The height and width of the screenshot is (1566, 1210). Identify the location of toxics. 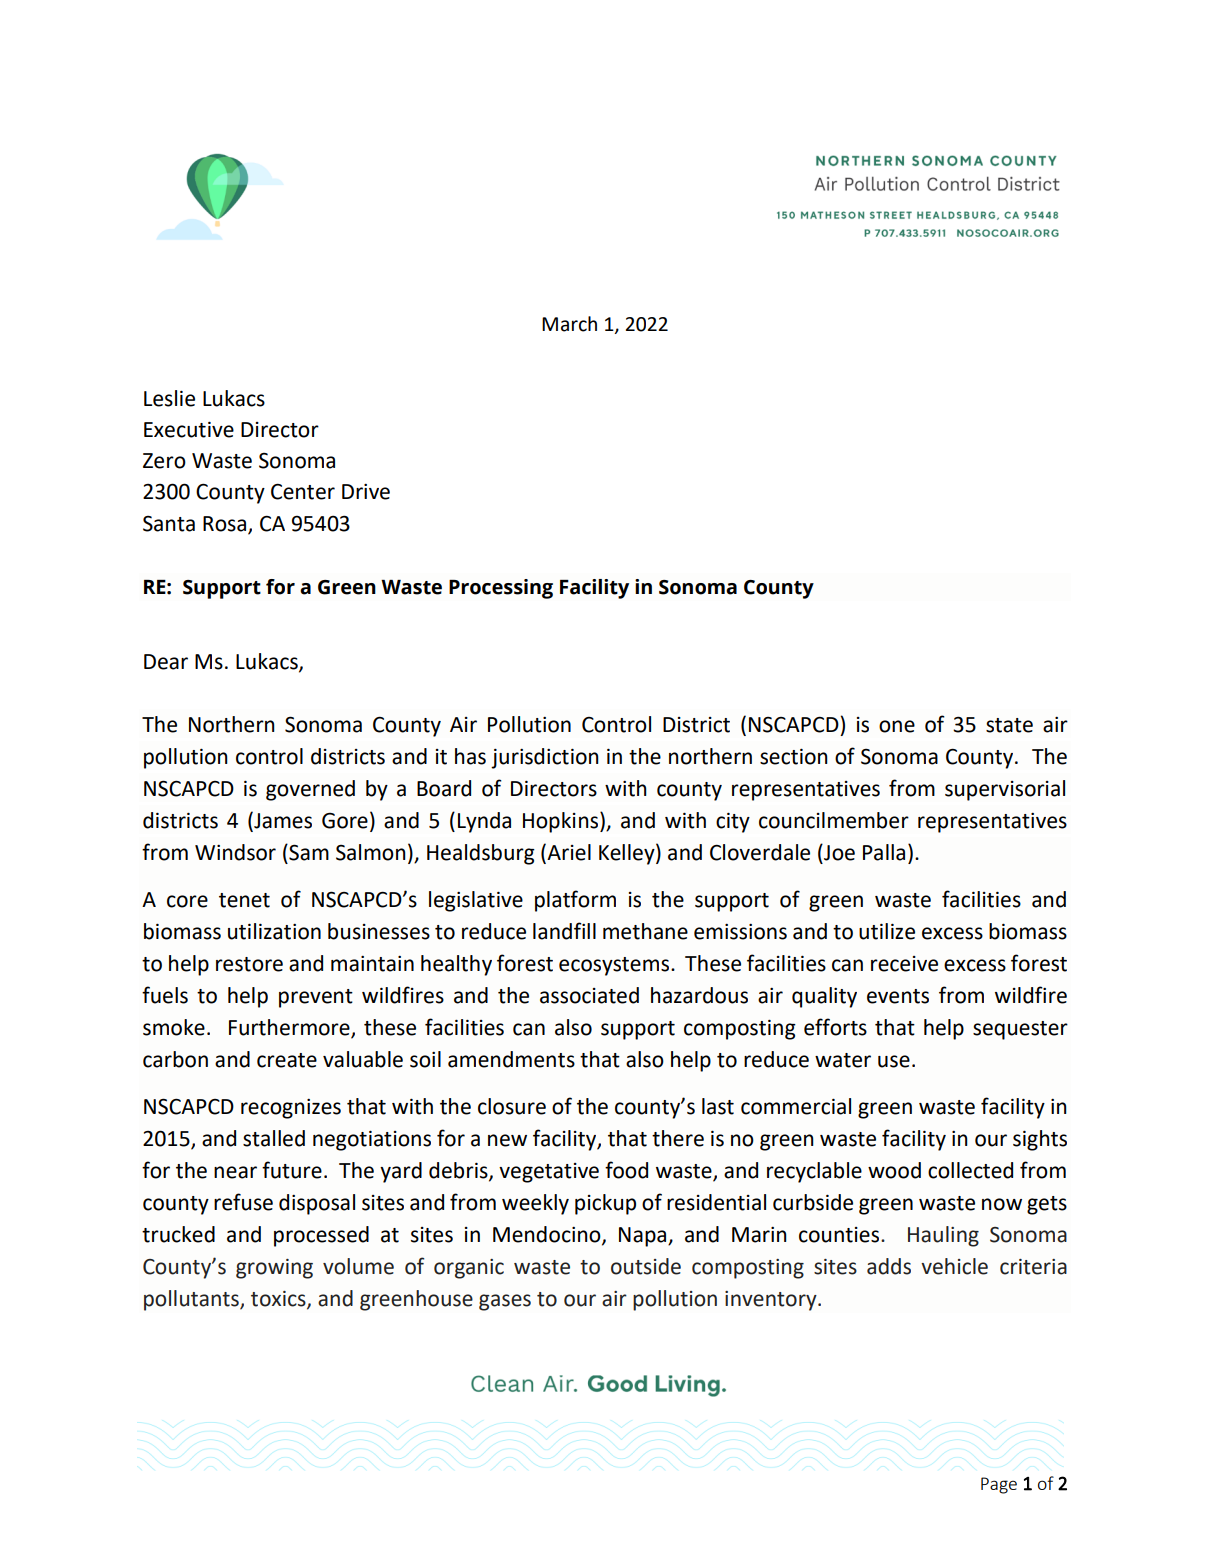
(279, 1300).
